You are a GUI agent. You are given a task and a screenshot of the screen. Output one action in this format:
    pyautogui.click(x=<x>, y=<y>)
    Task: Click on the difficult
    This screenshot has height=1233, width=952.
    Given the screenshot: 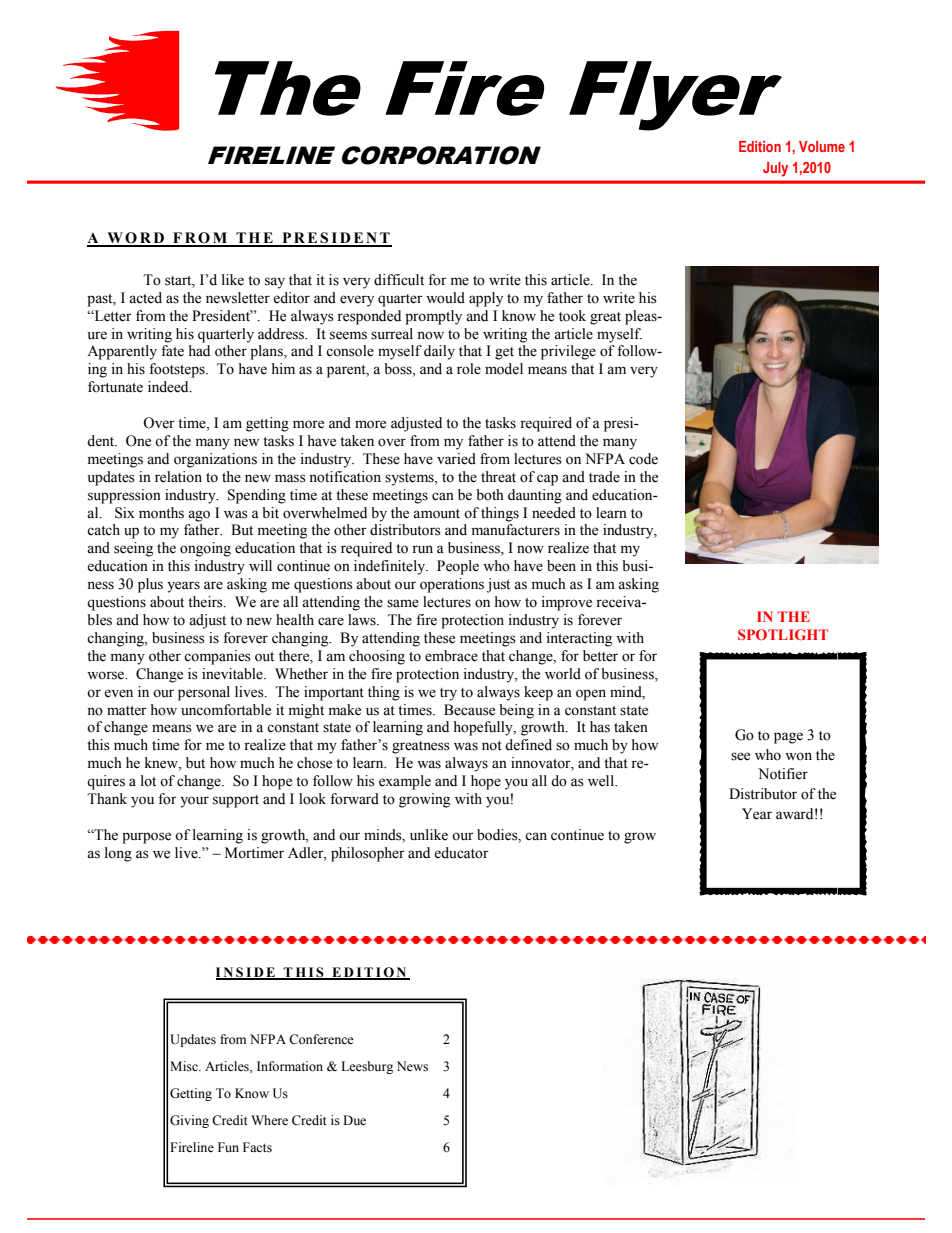 What is the action you would take?
    pyautogui.click(x=399, y=280)
